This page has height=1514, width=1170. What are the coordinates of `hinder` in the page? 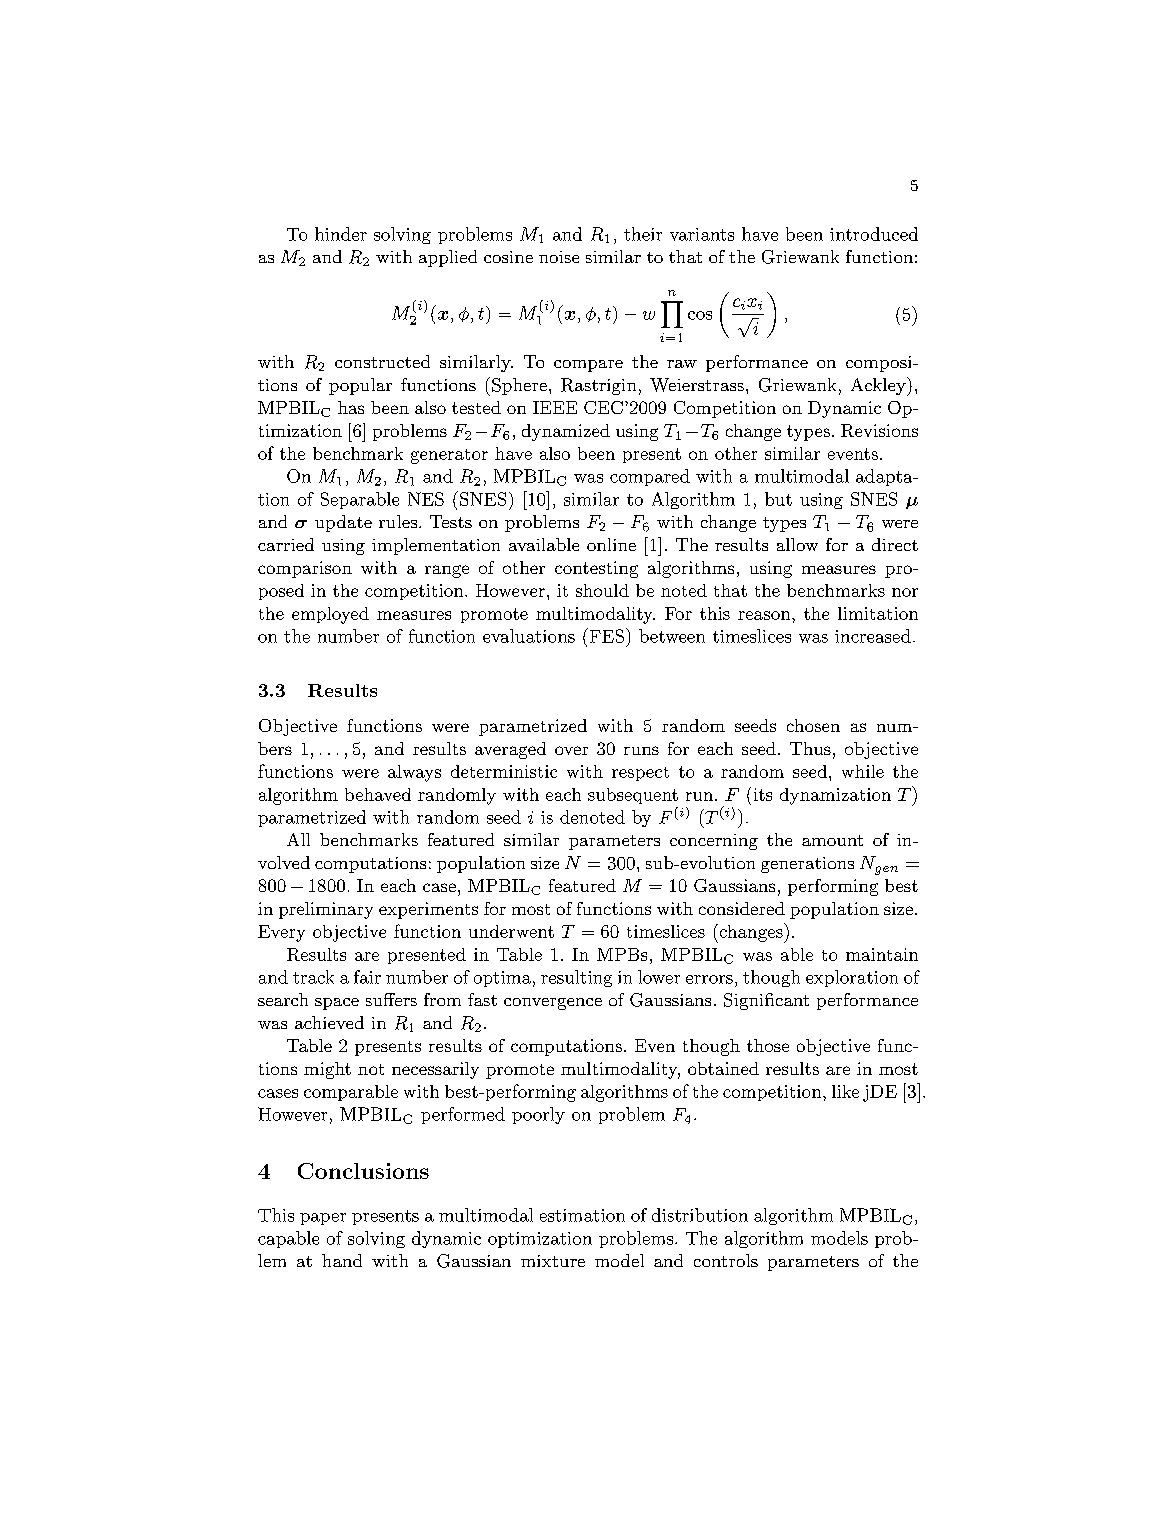 It's located at (341, 234).
